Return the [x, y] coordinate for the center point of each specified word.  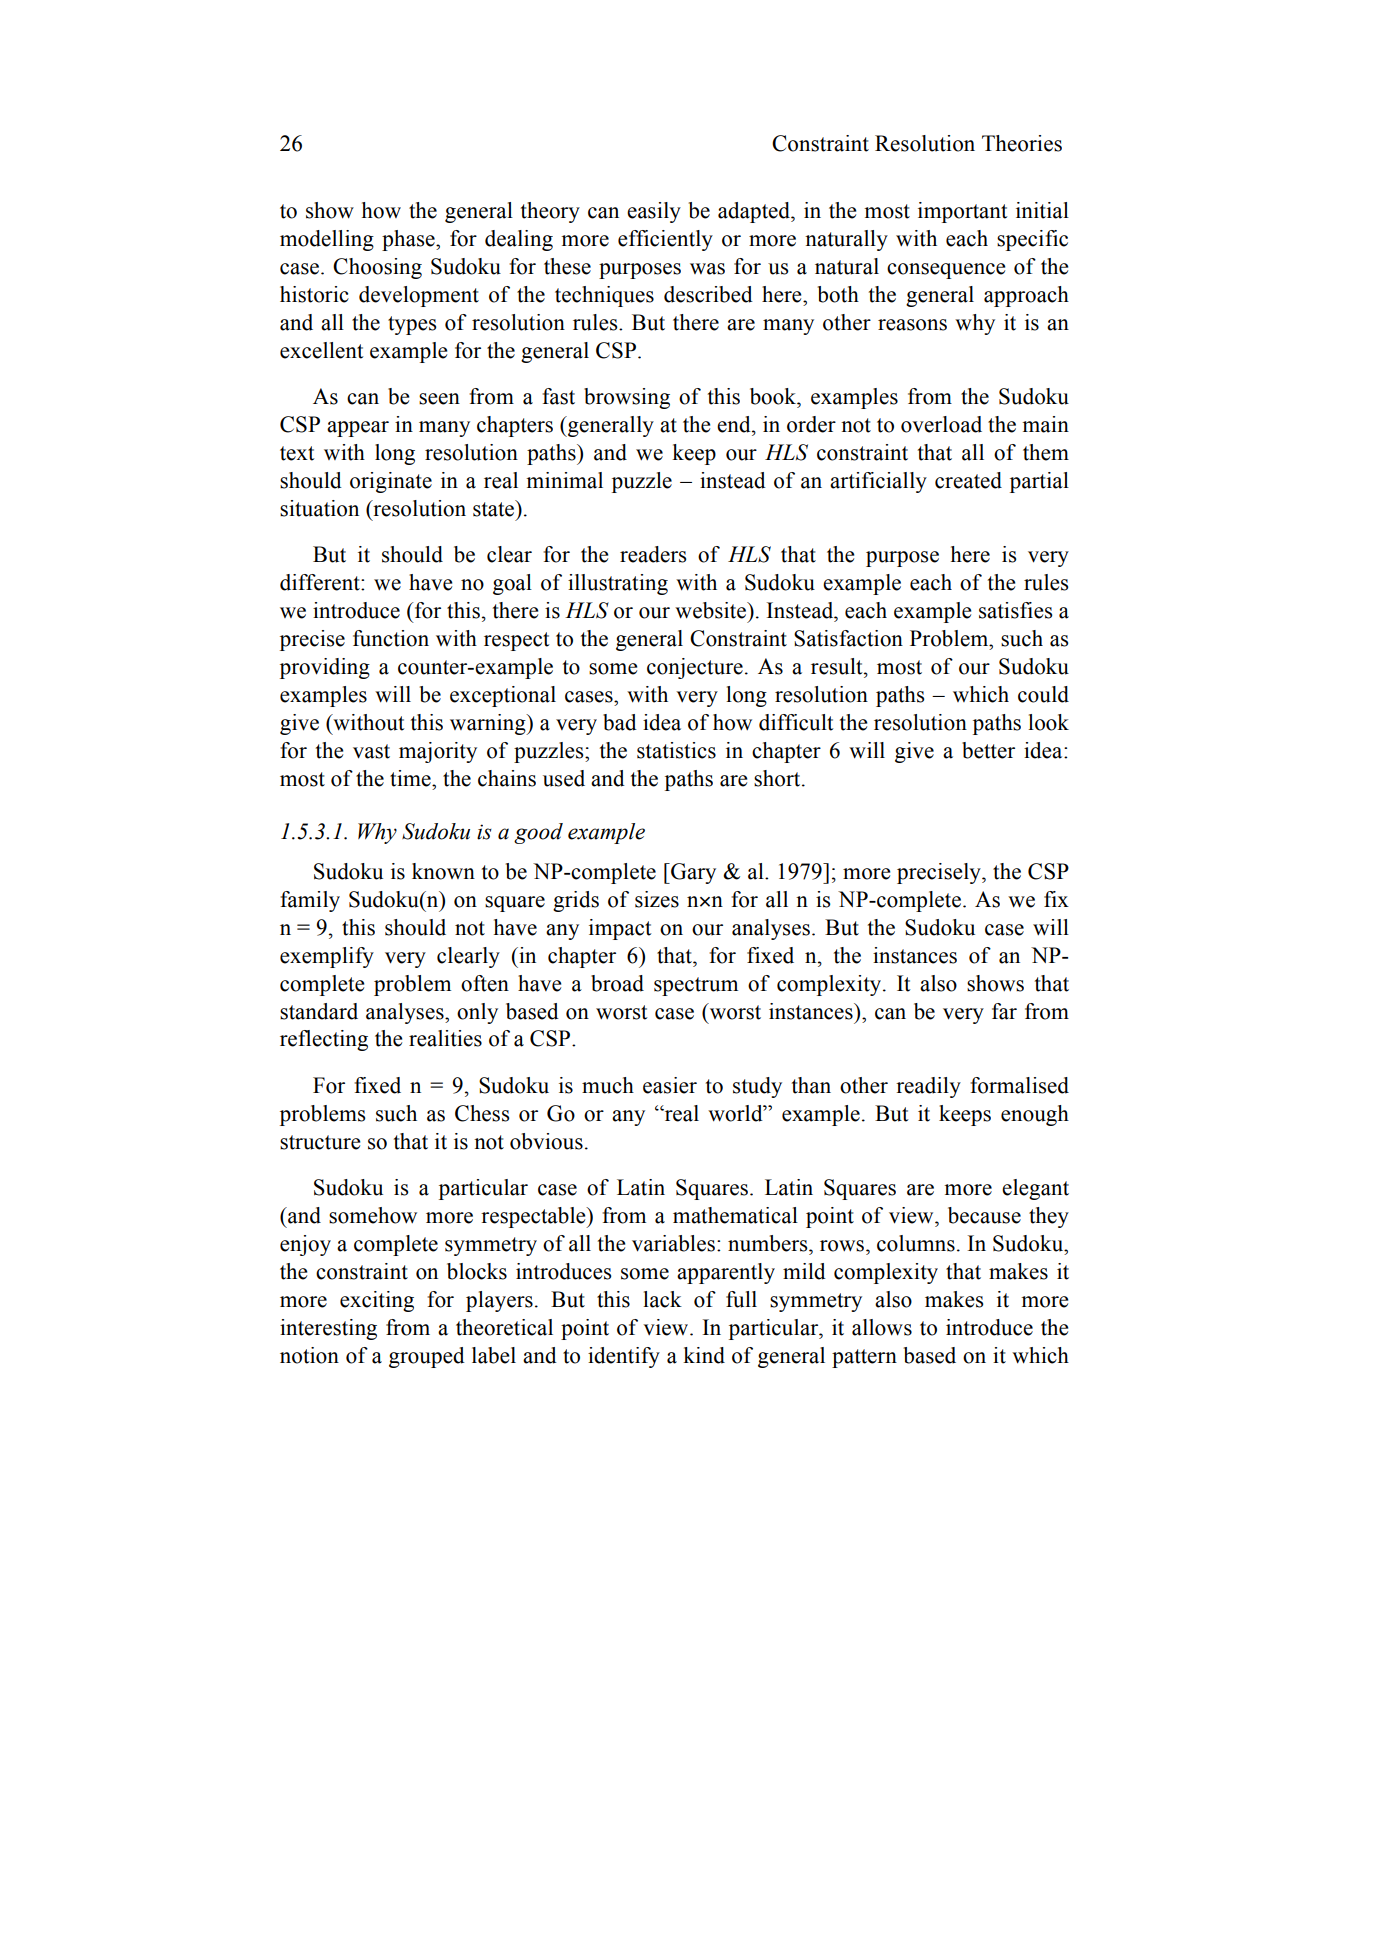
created [968, 480]
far [1004, 1011]
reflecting [324, 1040]
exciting [377, 1301]
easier [670, 1085]
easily [654, 212]
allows [882, 1327]
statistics [676, 750]
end [735, 424]
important [963, 212]
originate [391, 482]
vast [371, 751]
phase [409, 240]
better [988, 750]
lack [662, 1299]
